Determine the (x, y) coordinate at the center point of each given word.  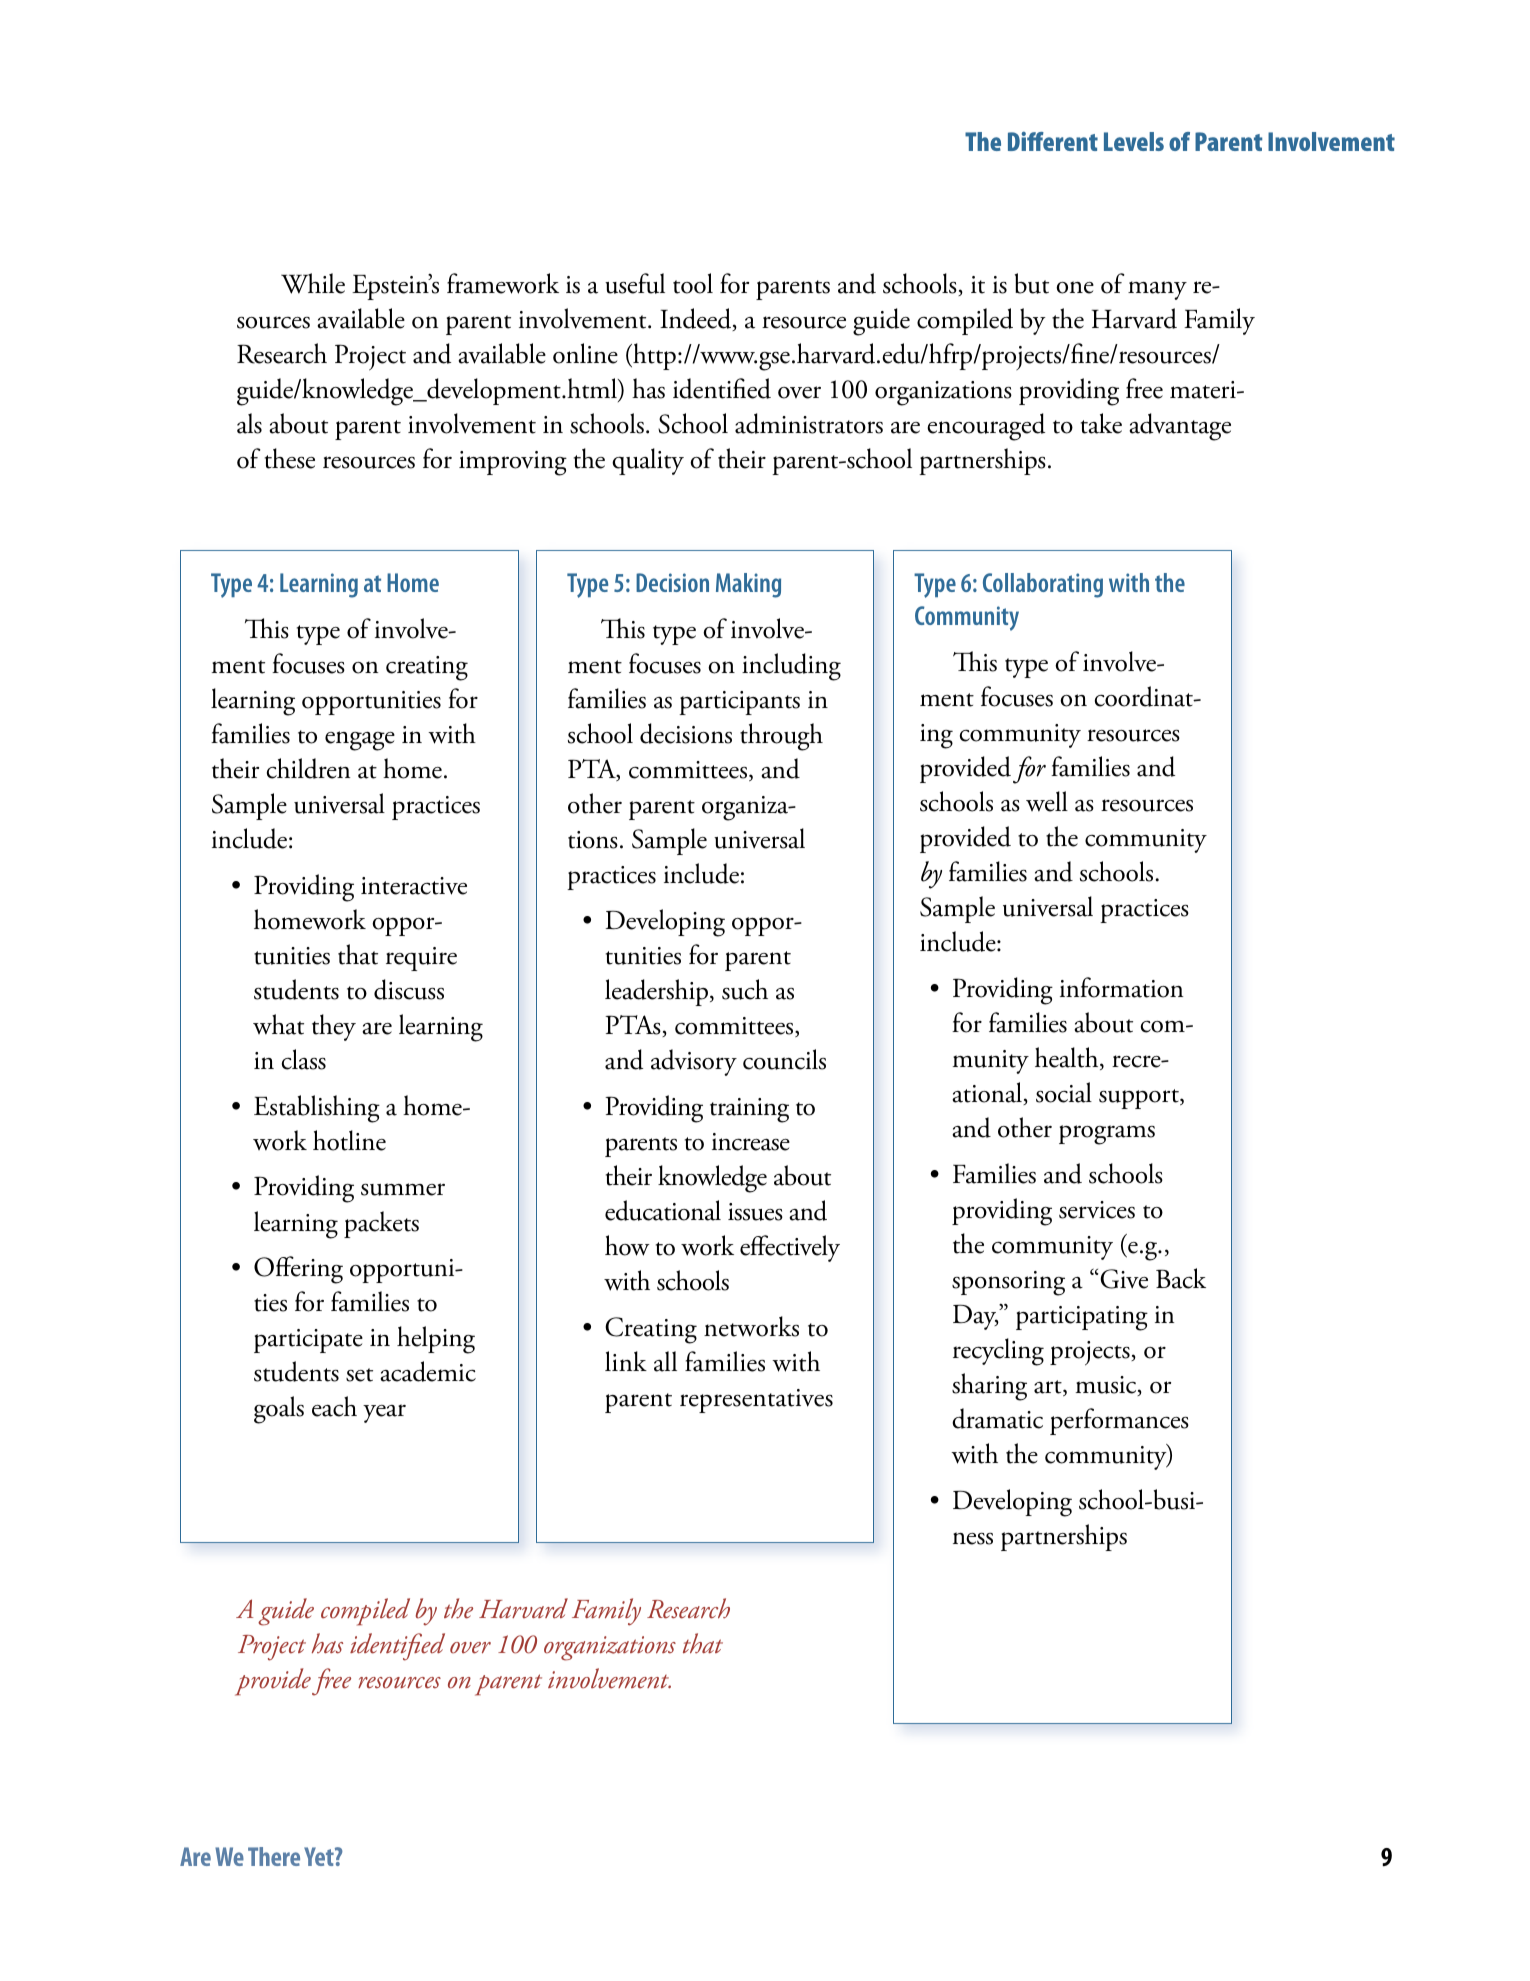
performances (1119, 1421)
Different (1053, 141)
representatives (756, 1401)
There (274, 1856)
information (1121, 987)
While (313, 283)
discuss (409, 989)
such (745, 989)
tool (693, 283)
